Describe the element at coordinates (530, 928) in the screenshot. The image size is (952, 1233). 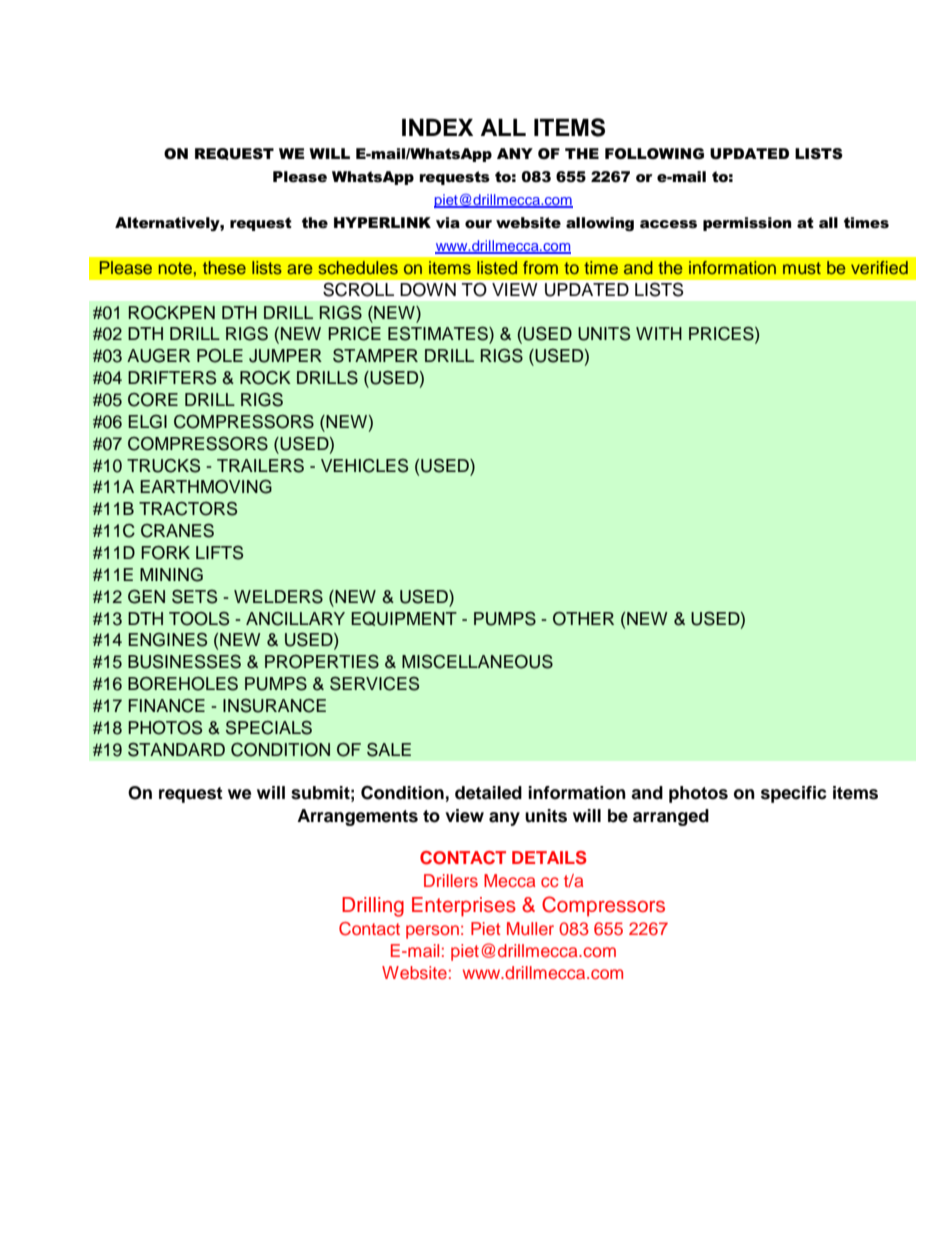
I see `Muller` at that location.
